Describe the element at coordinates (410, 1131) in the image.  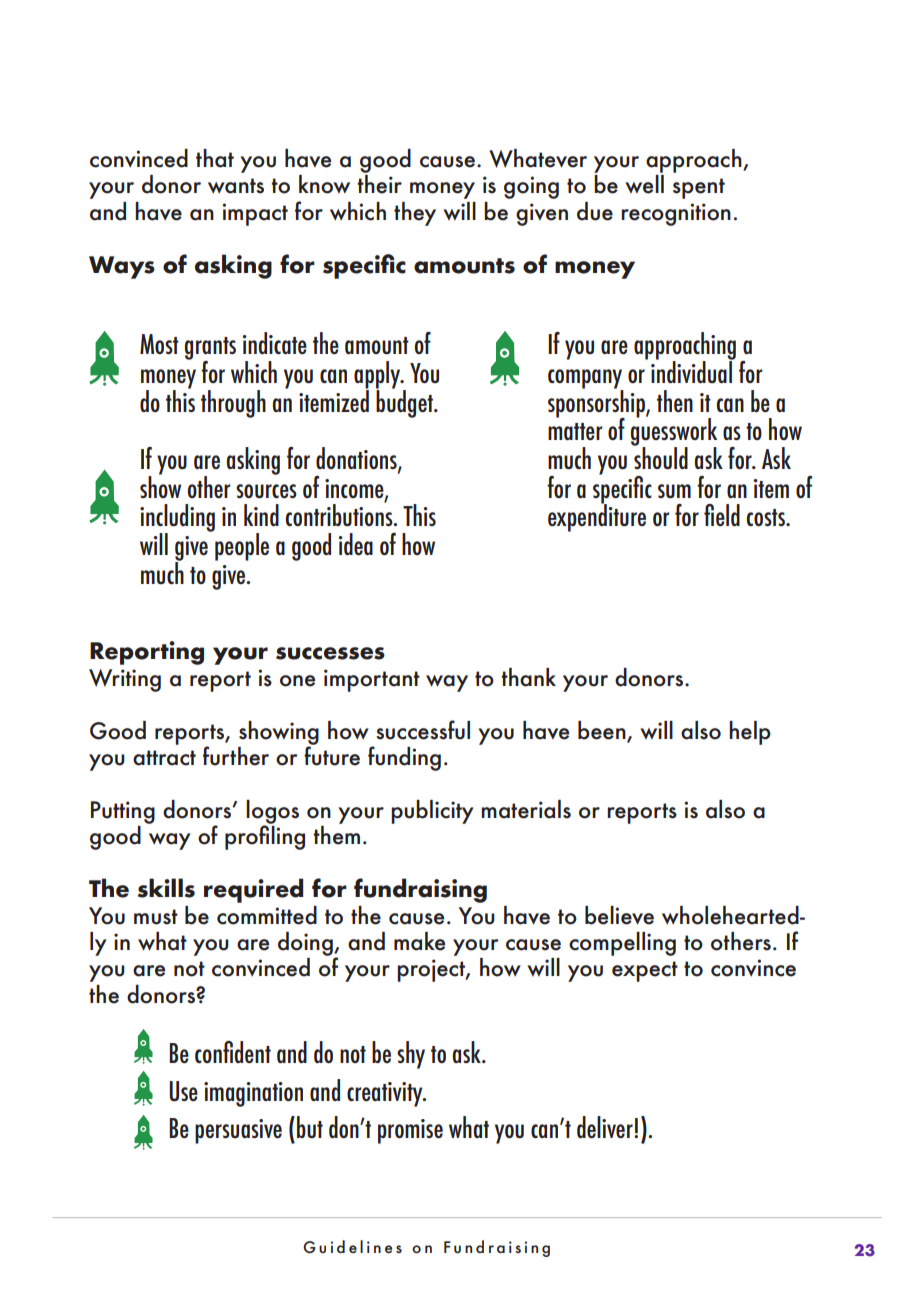
I see `promise` at that location.
